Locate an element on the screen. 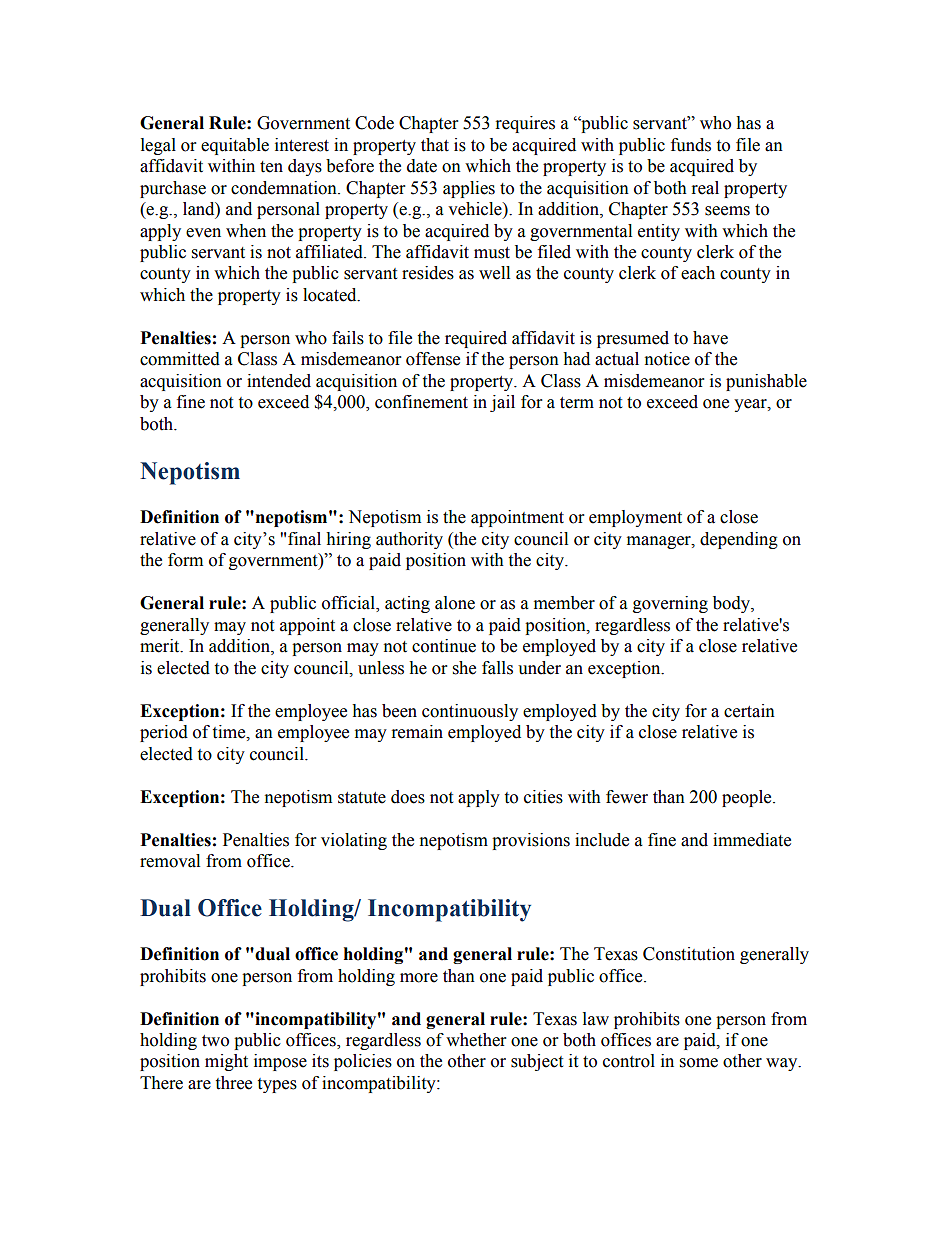  period is located at coordinates (164, 733).
